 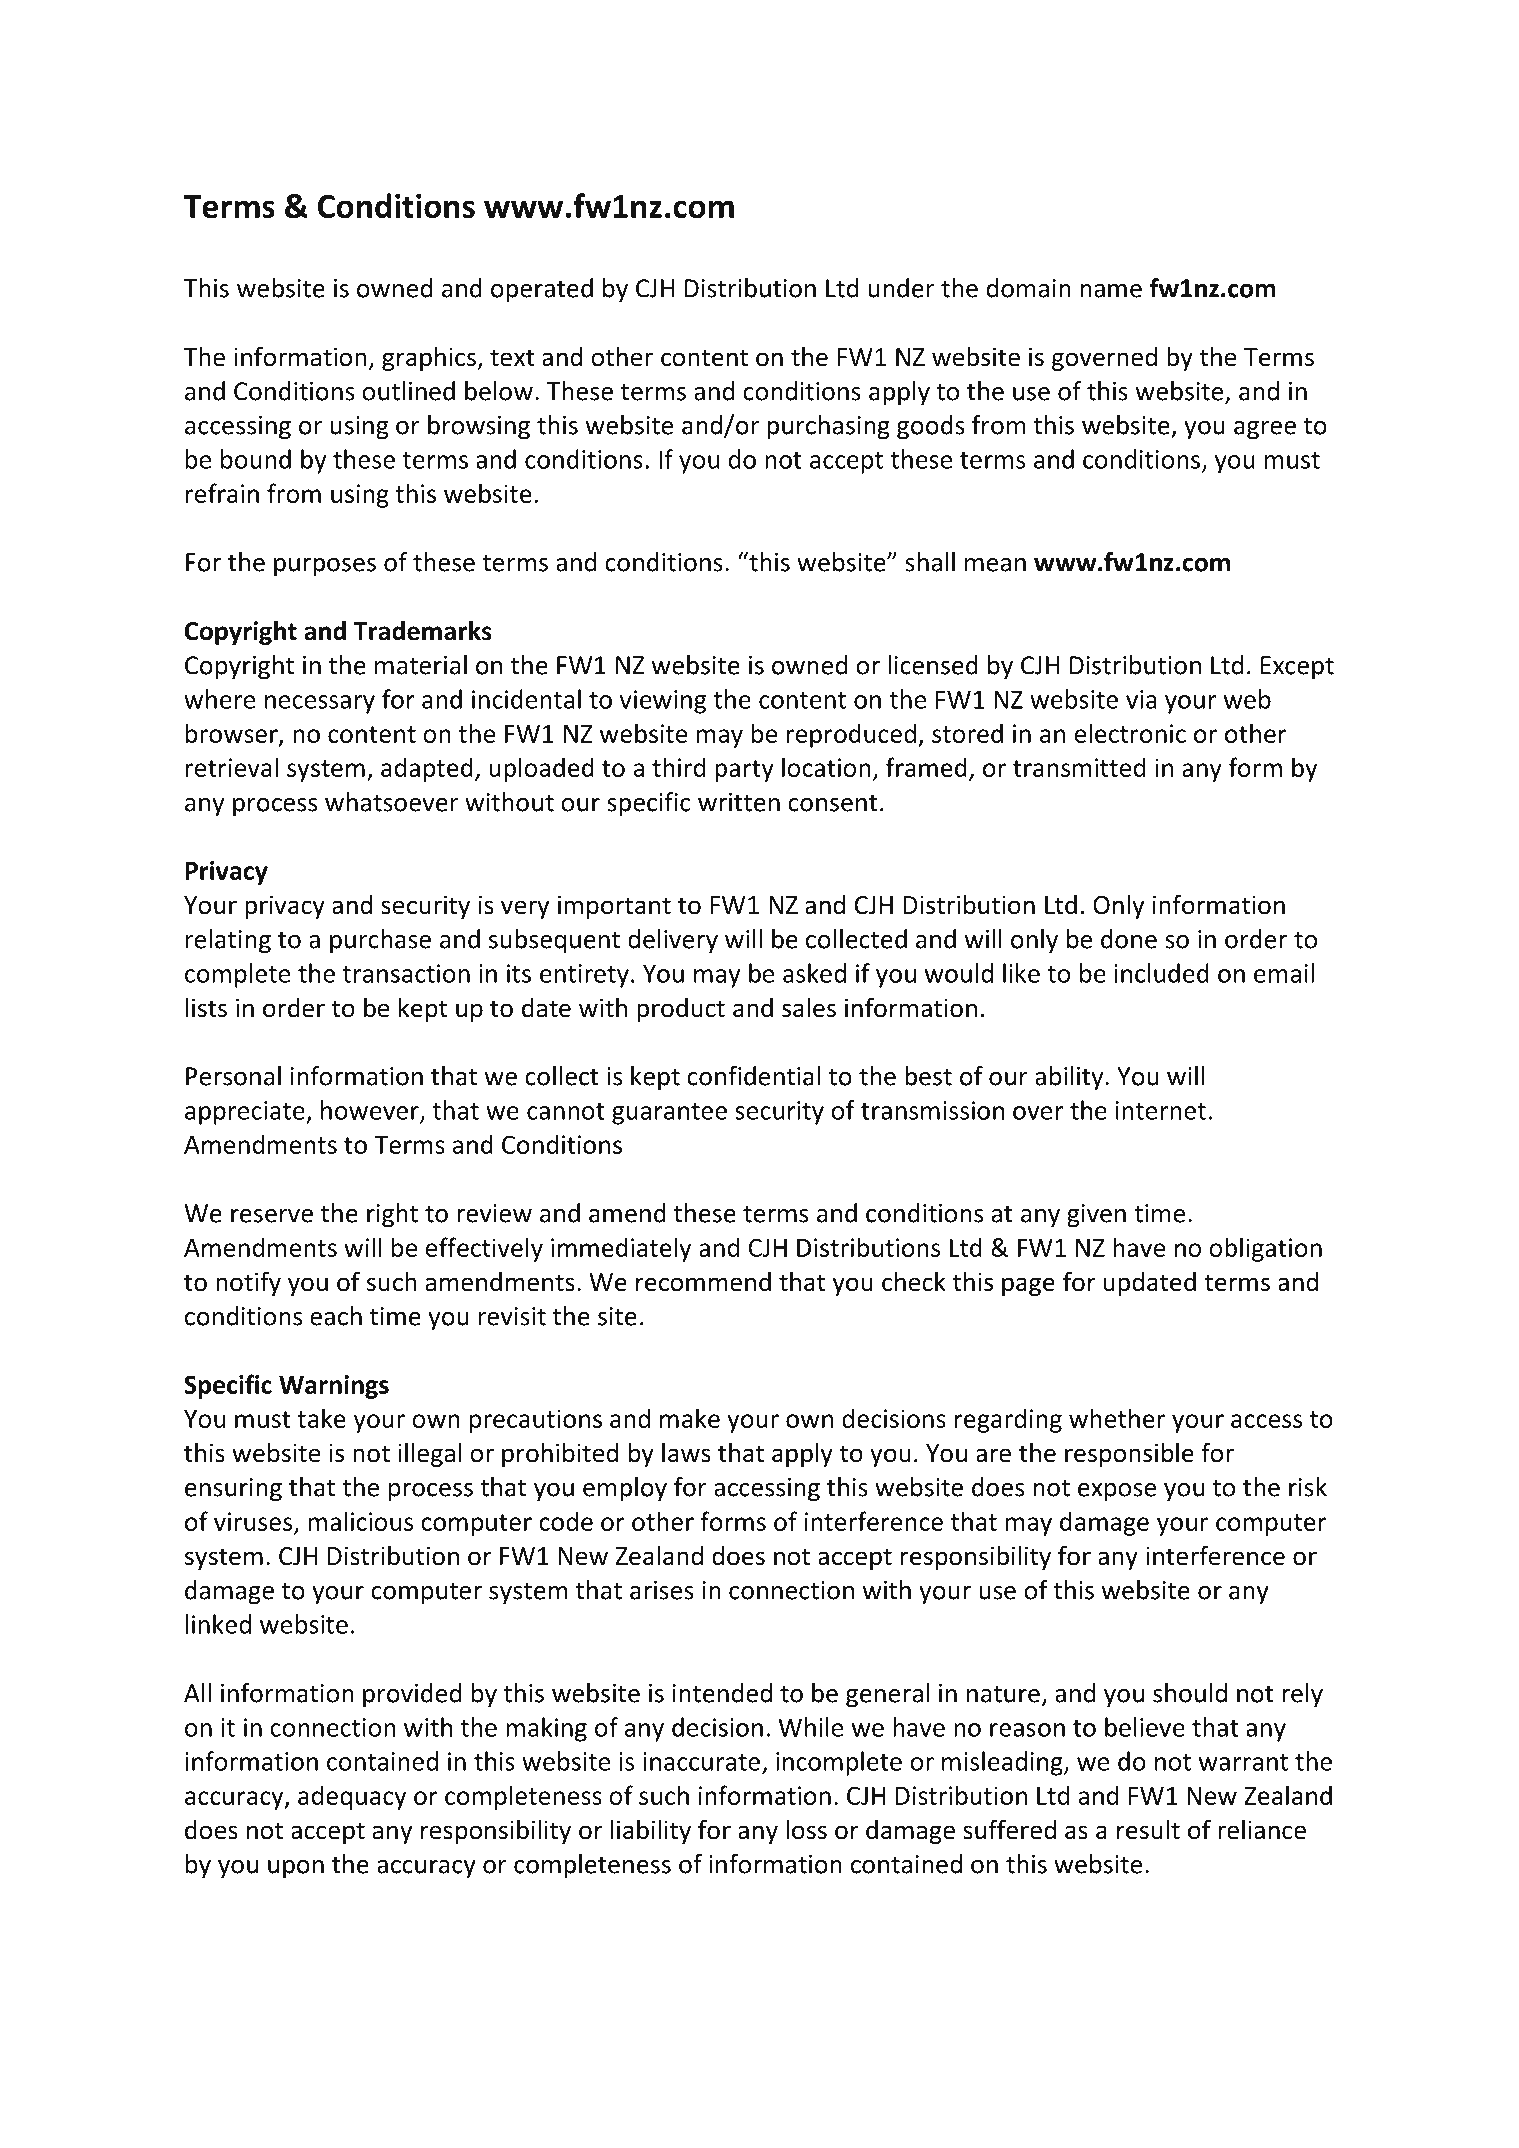 What do you see at coordinates (753, 1076) in the screenshot?
I see `confidential` at bounding box center [753, 1076].
